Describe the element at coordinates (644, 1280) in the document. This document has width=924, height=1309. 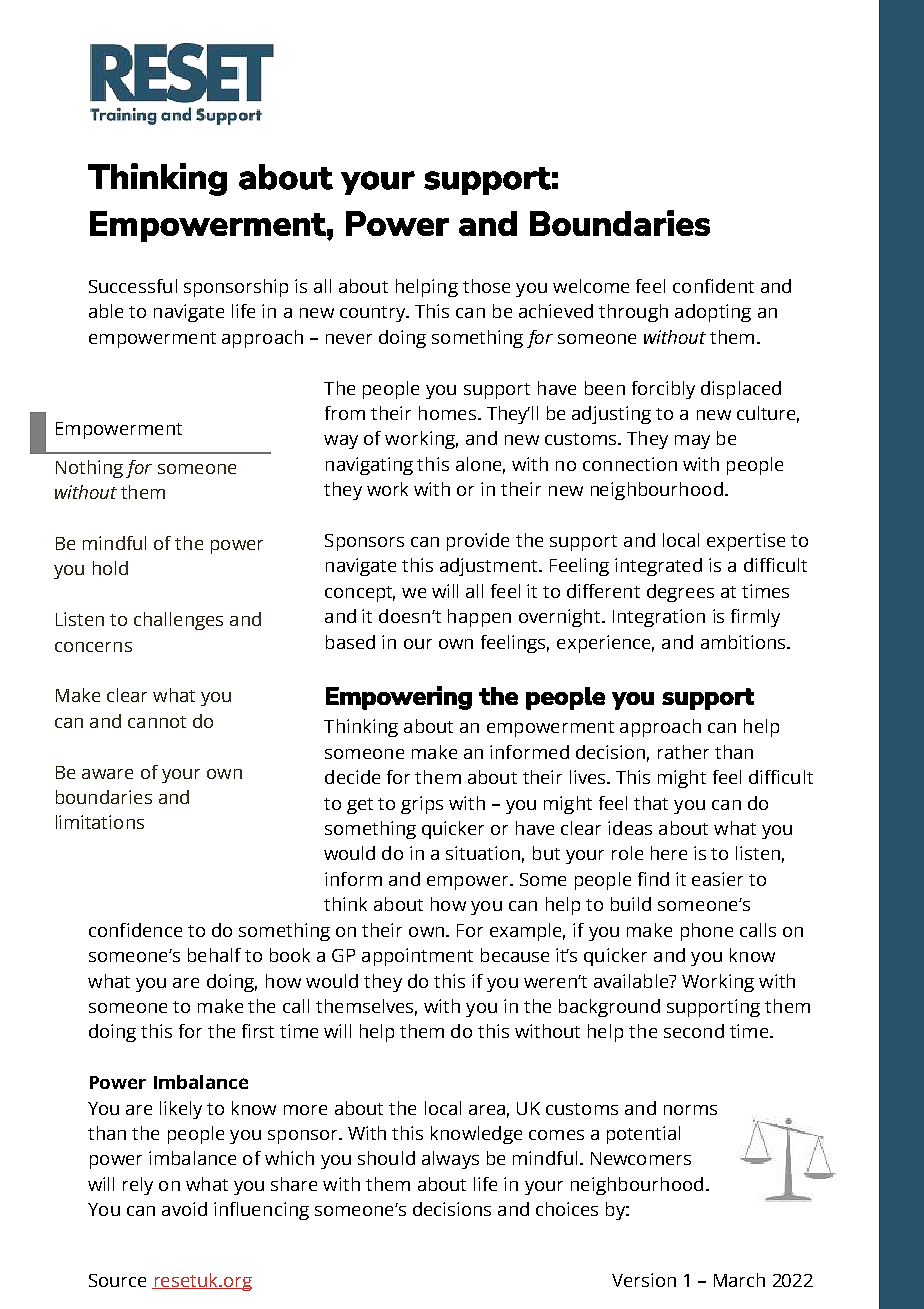
I see `Version` at that location.
